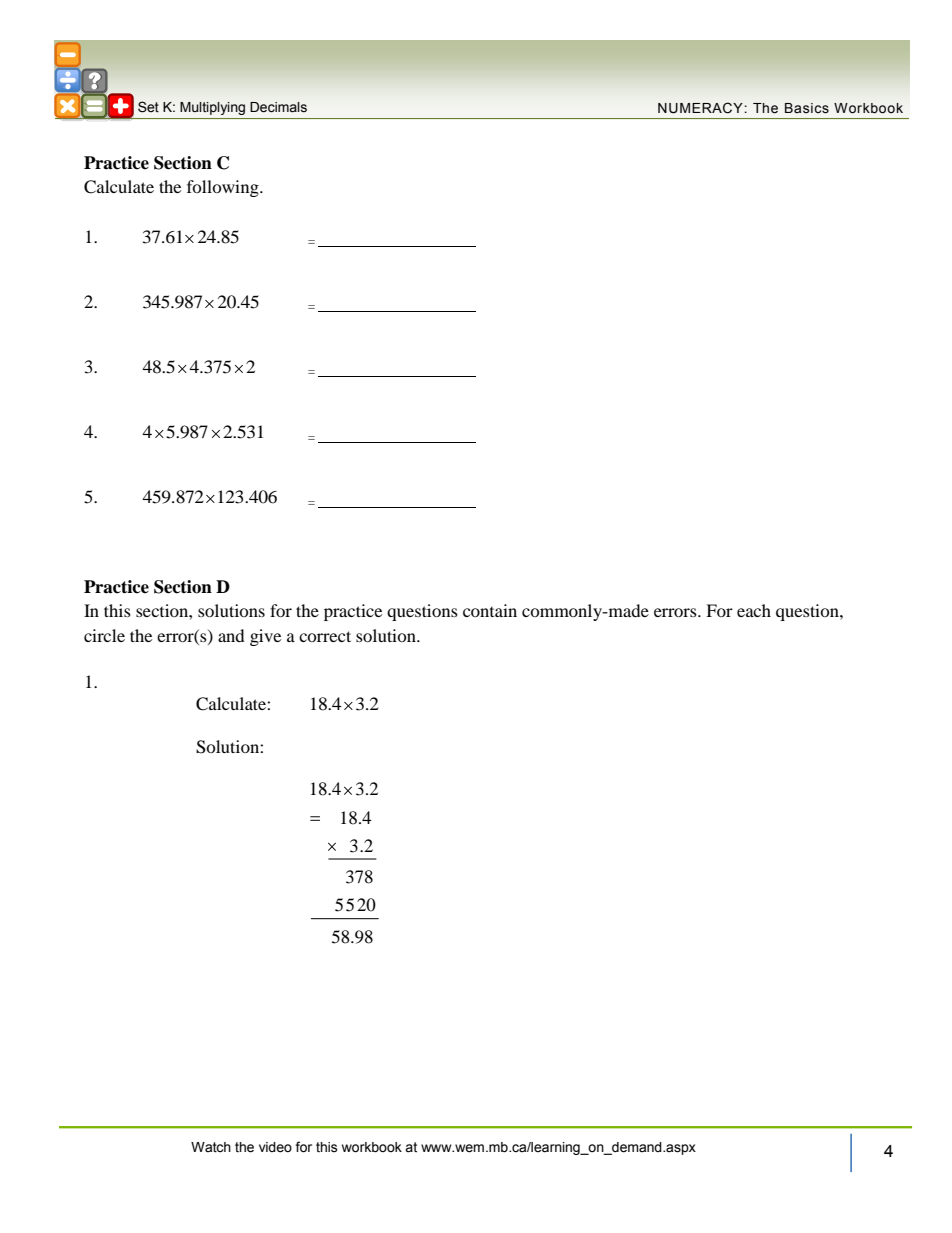  Describe the element at coordinates (700, 108) in the screenshot. I see `NUMERACY` at that location.
